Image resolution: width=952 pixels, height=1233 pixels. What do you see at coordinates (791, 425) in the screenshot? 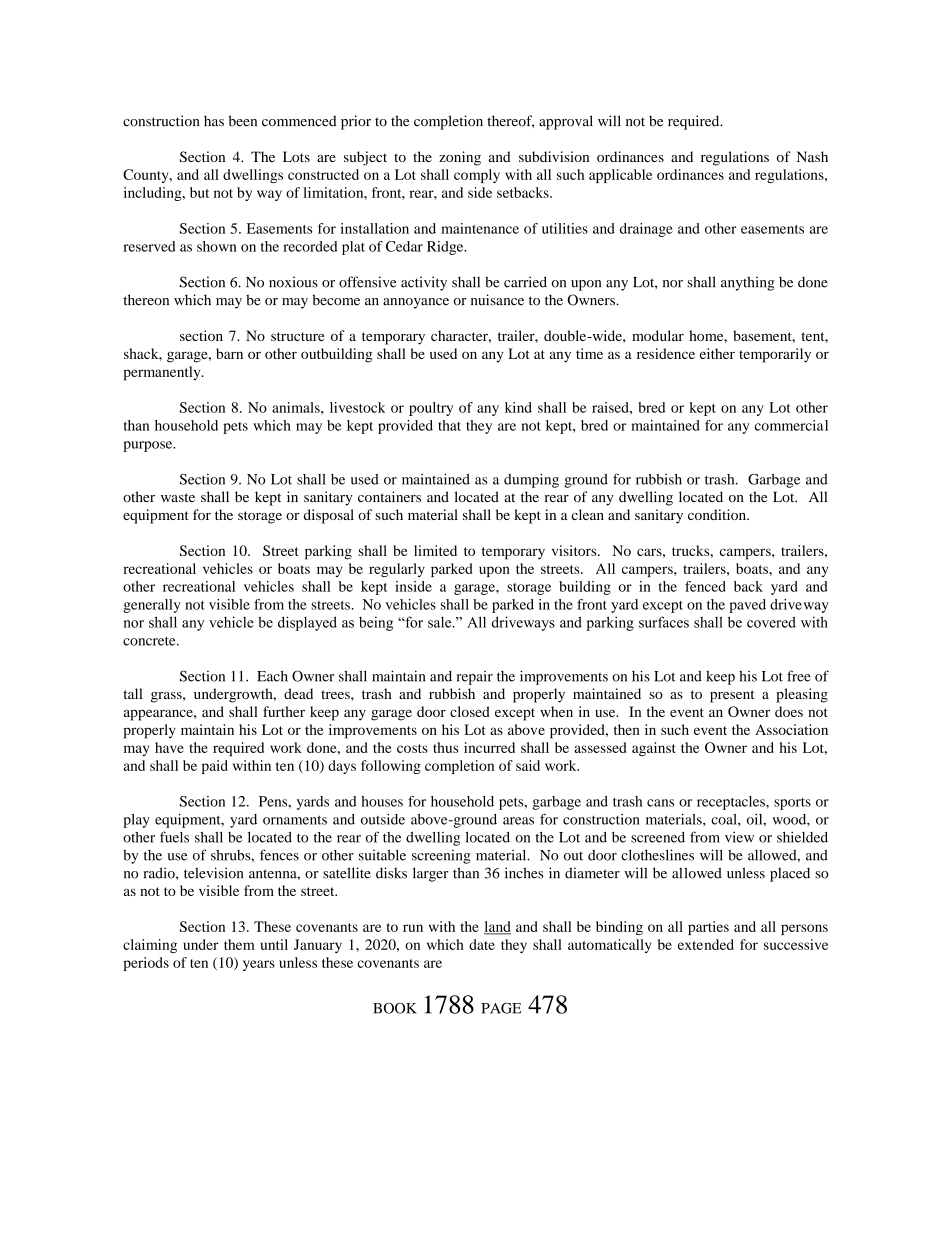
I see `commercial` at bounding box center [791, 425].
